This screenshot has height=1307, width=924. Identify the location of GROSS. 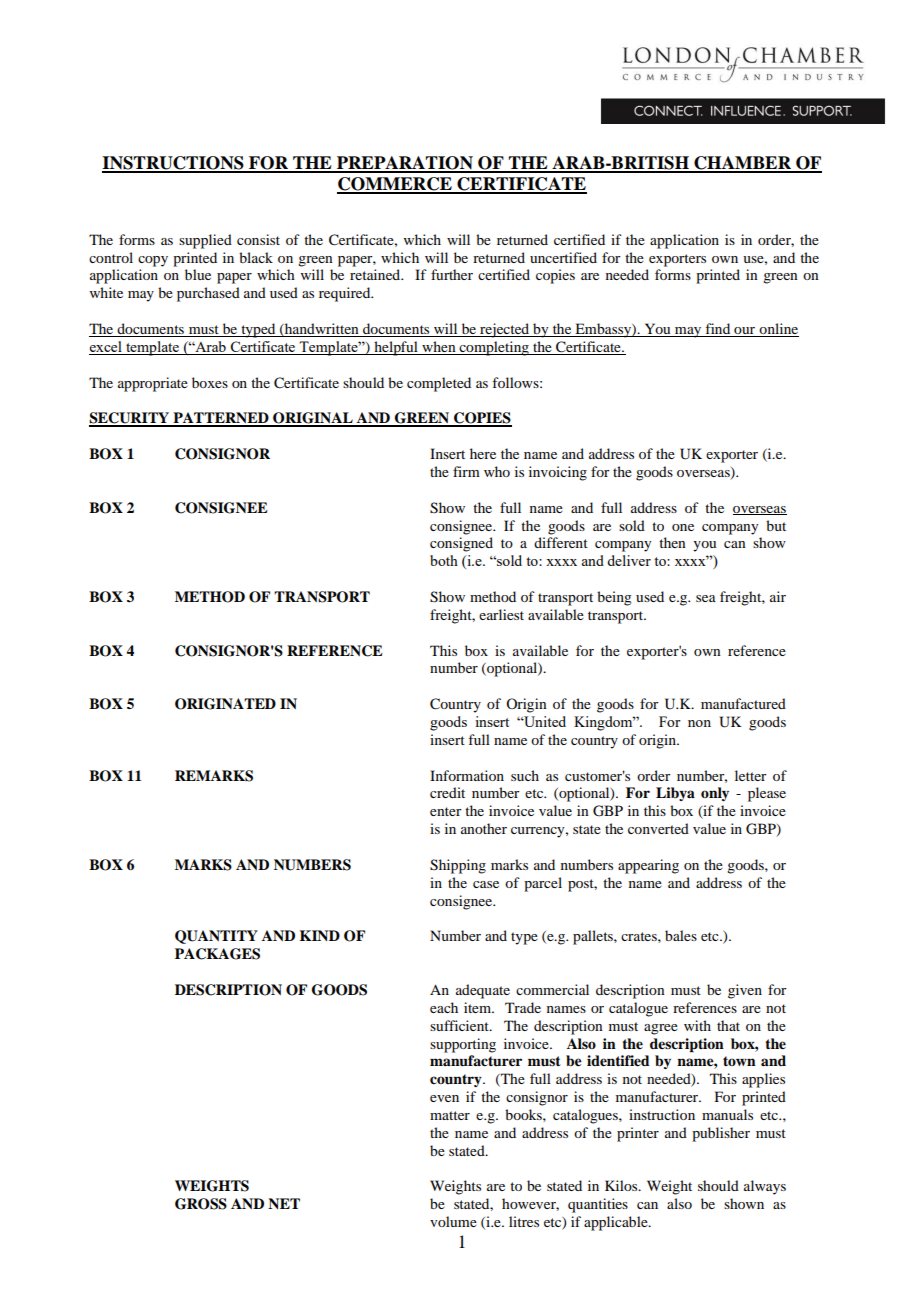
(201, 1204).
